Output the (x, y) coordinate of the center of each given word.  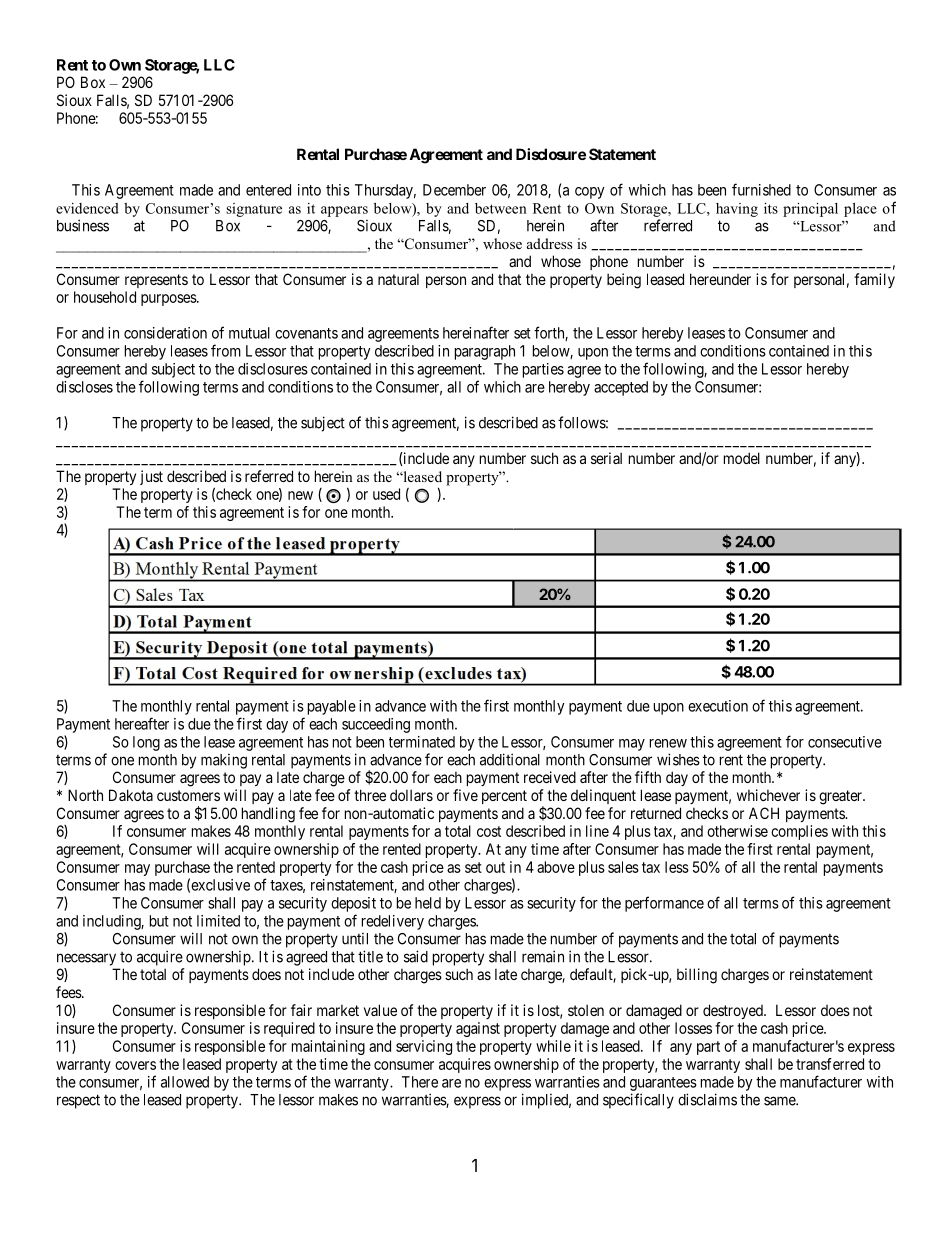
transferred (830, 1064)
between (501, 208)
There (420, 1082)
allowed (185, 1082)
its (771, 208)
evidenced (87, 208)
